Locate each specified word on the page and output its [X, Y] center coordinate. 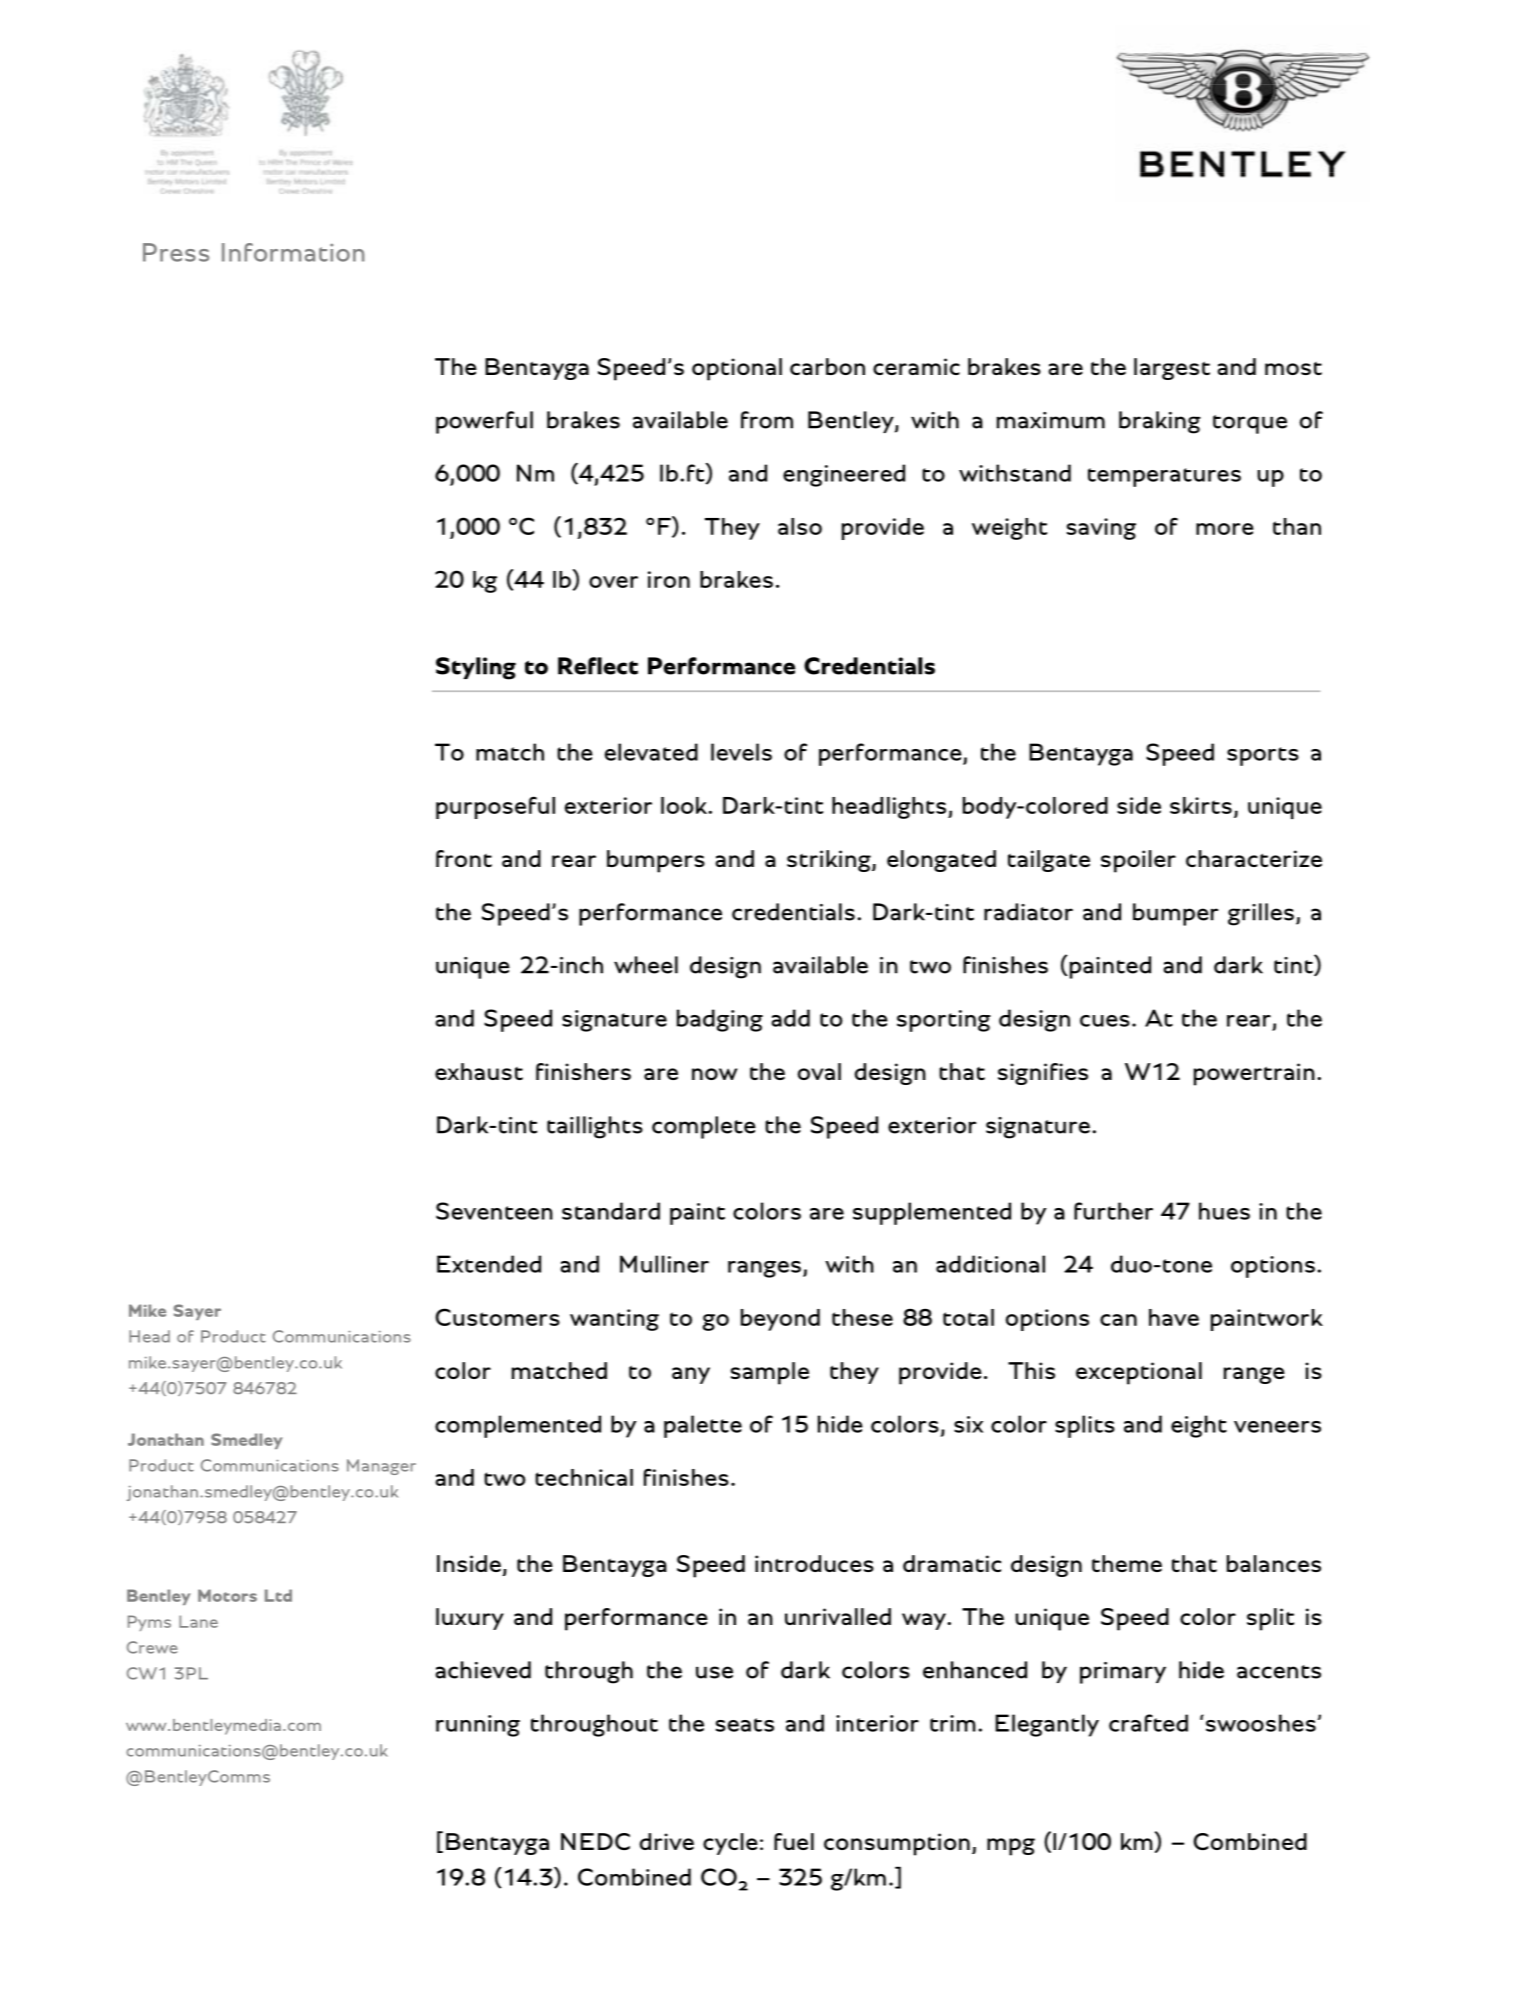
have [1174, 1317]
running [478, 1726]
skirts [1201, 805]
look [685, 805]
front [464, 858]
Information [293, 252]
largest [1172, 369]
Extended [489, 1264]
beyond [780, 1320]
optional [737, 369]
